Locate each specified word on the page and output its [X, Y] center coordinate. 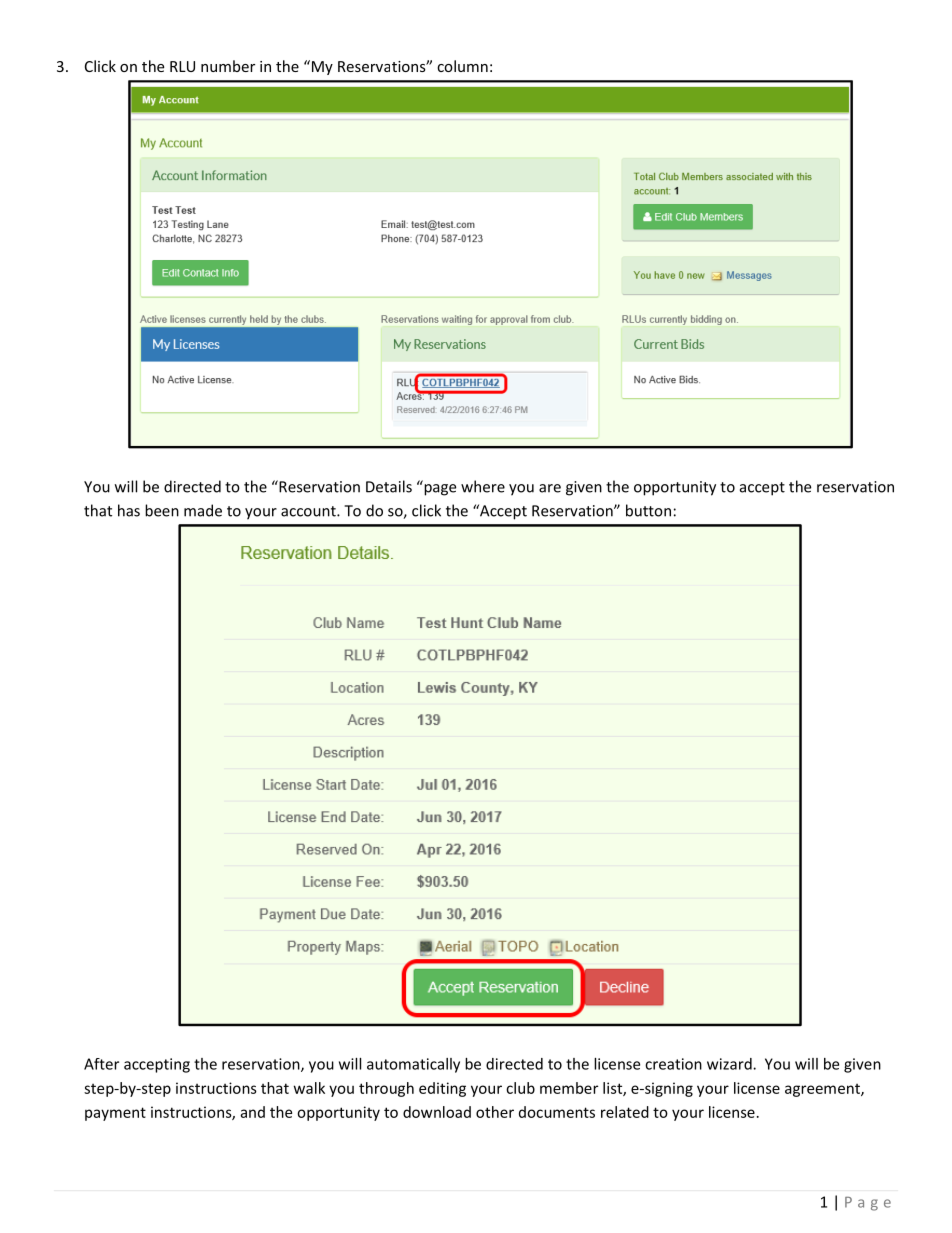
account [309, 511]
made [203, 510]
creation [673, 1064]
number [228, 66]
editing [442, 1089]
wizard [730, 1064]
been [162, 510]
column [462, 66]
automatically [413, 1065]
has [129, 510]
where [483, 486]
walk [309, 1088]
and [252, 1112]
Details [389, 486]
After [101, 1064]
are [550, 488]
